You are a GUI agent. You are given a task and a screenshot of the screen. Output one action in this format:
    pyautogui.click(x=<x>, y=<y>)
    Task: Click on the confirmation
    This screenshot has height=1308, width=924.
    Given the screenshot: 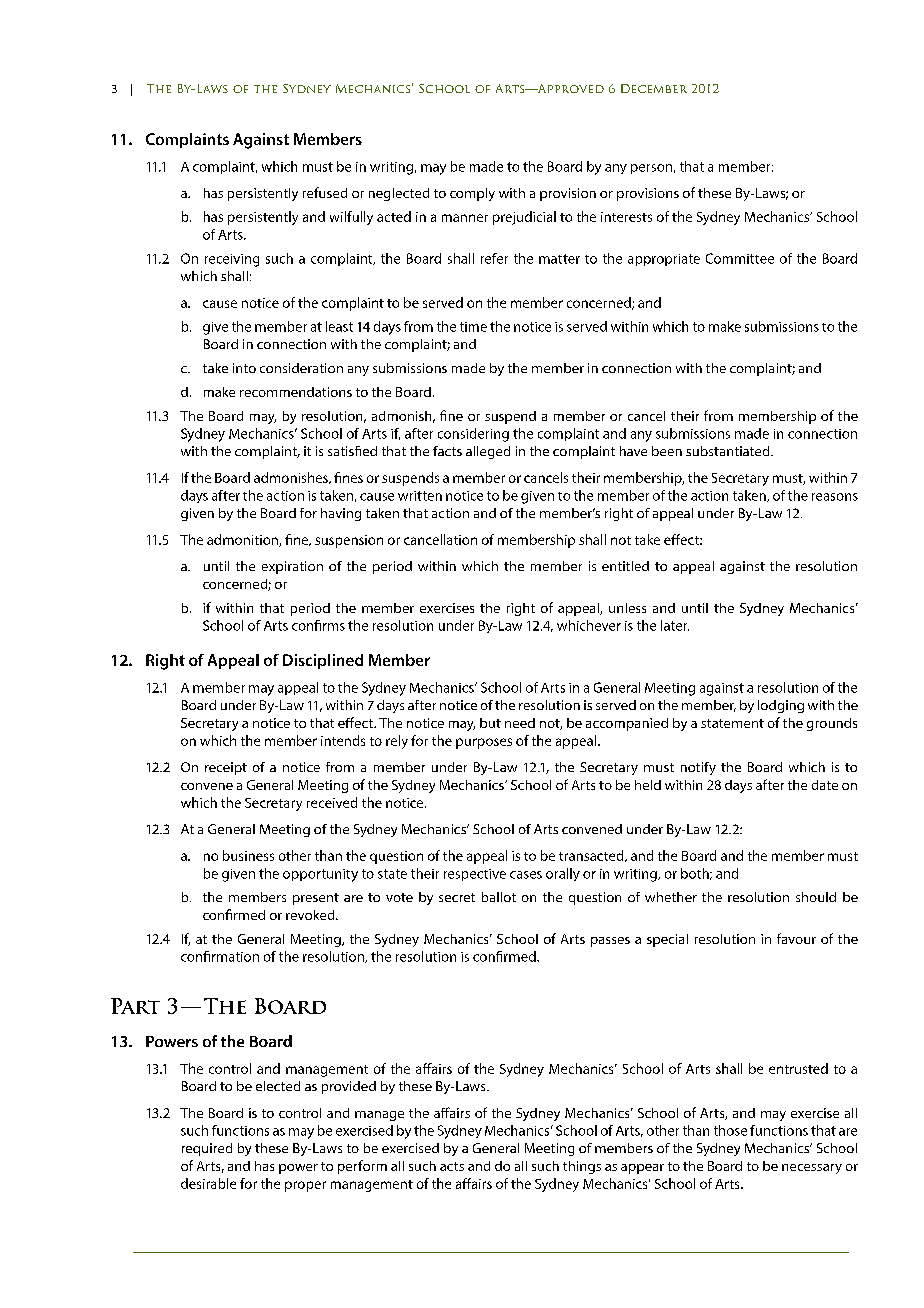 What is the action you would take?
    pyautogui.click(x=220, y=956)
